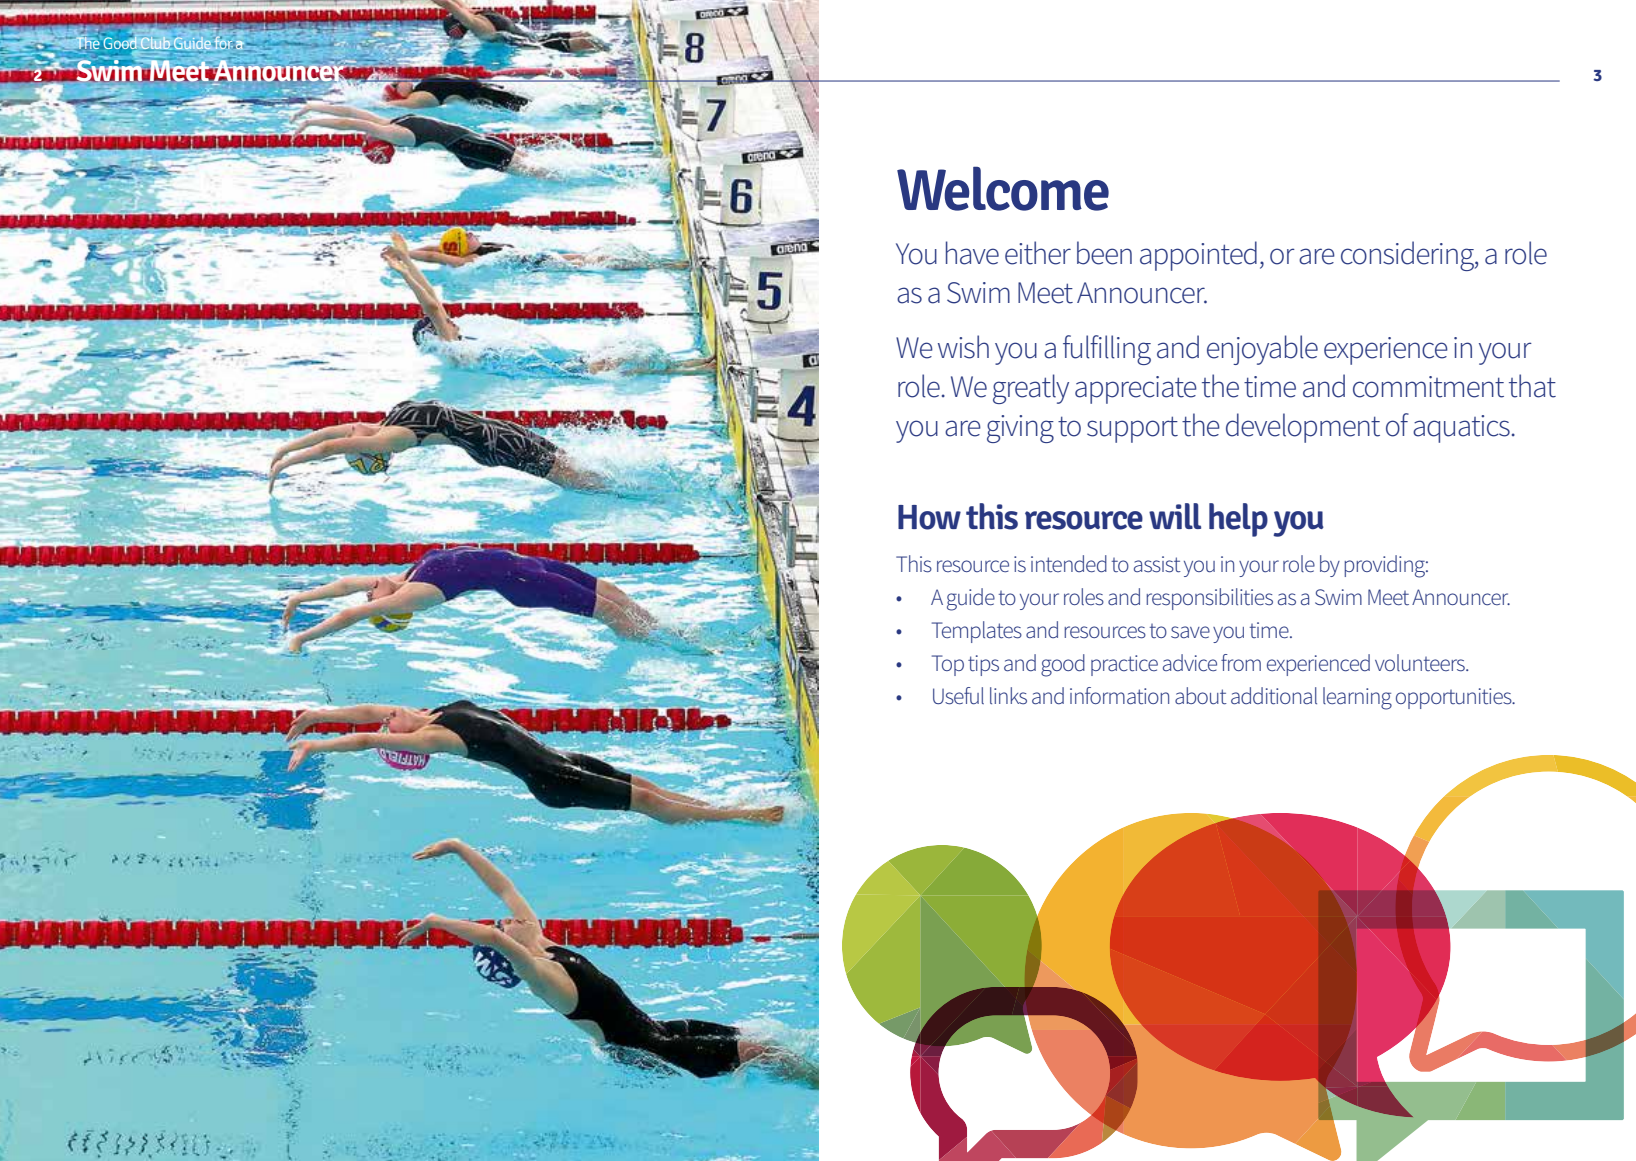 The height and width of the screenshot is (1161, 1636). I want to click on considering, so click(1408, 256).
